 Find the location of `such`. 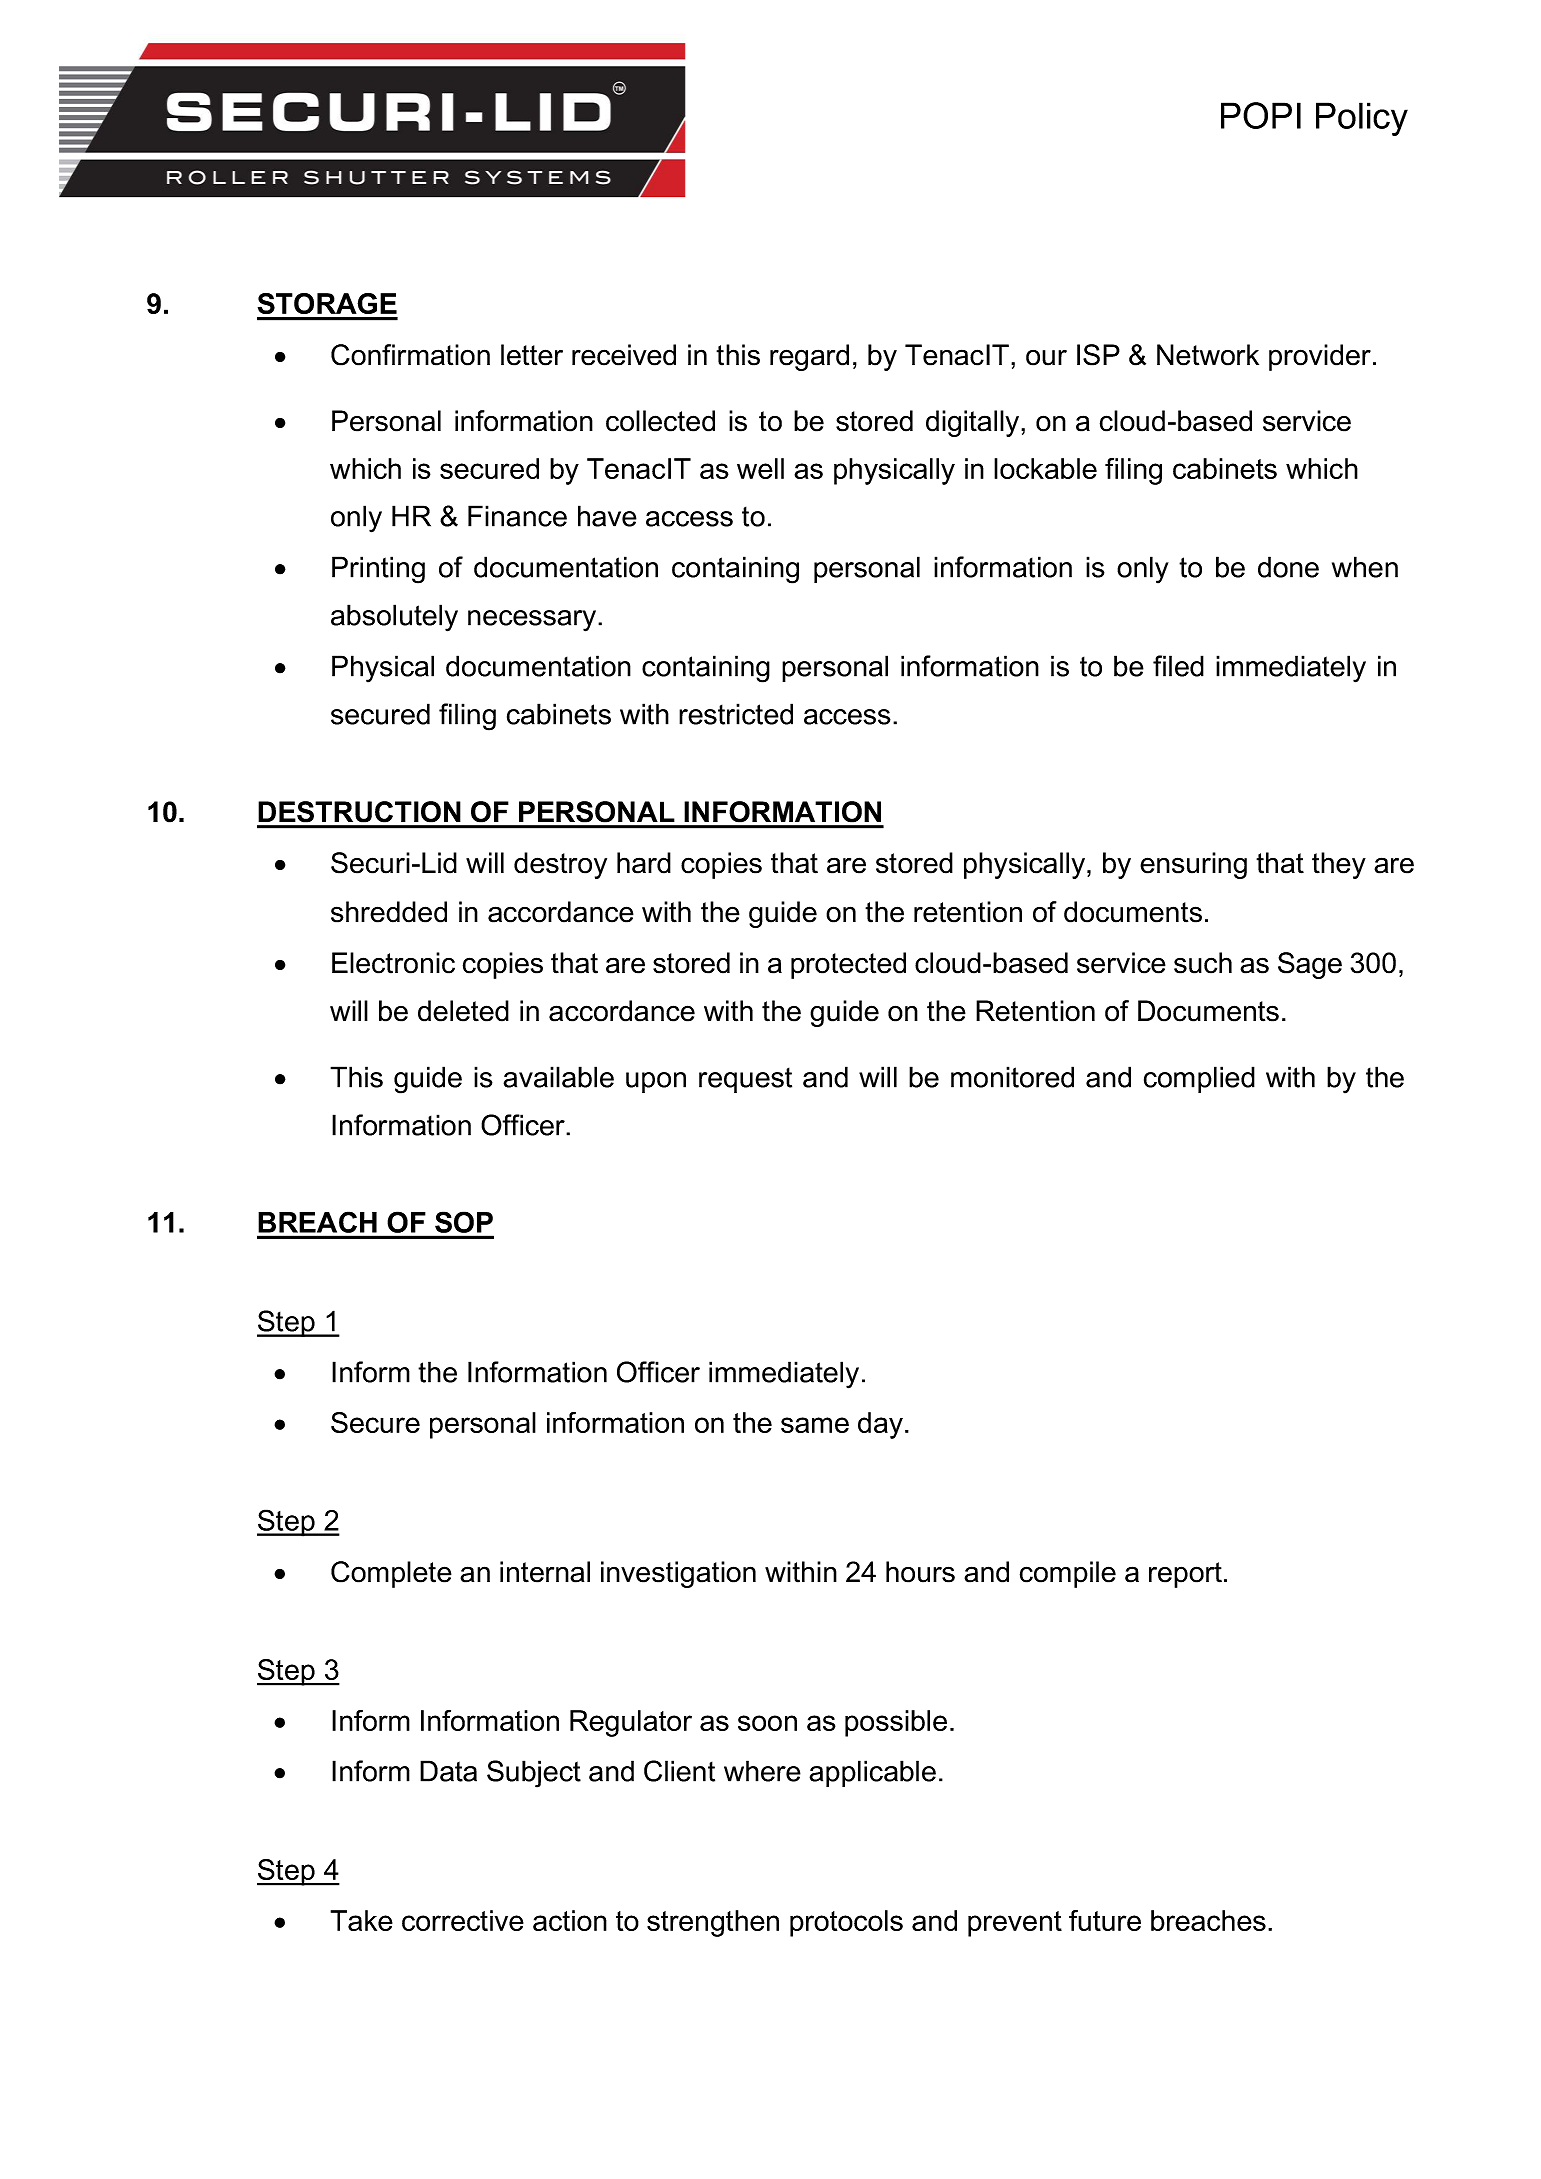

such is located at coordinates (1203, 963).
